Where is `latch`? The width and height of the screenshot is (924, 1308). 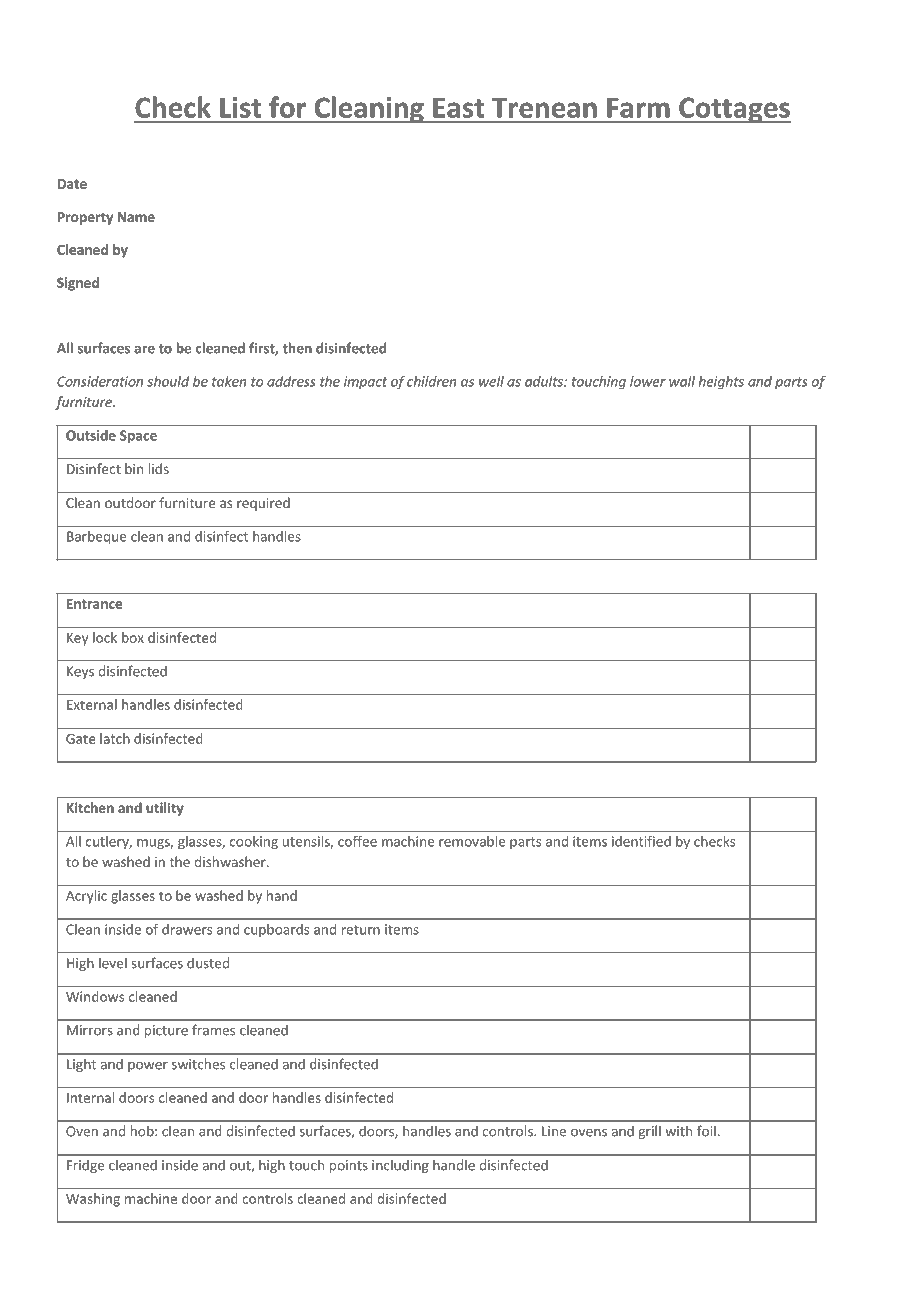
latch is located at coordinates (115, 738).
